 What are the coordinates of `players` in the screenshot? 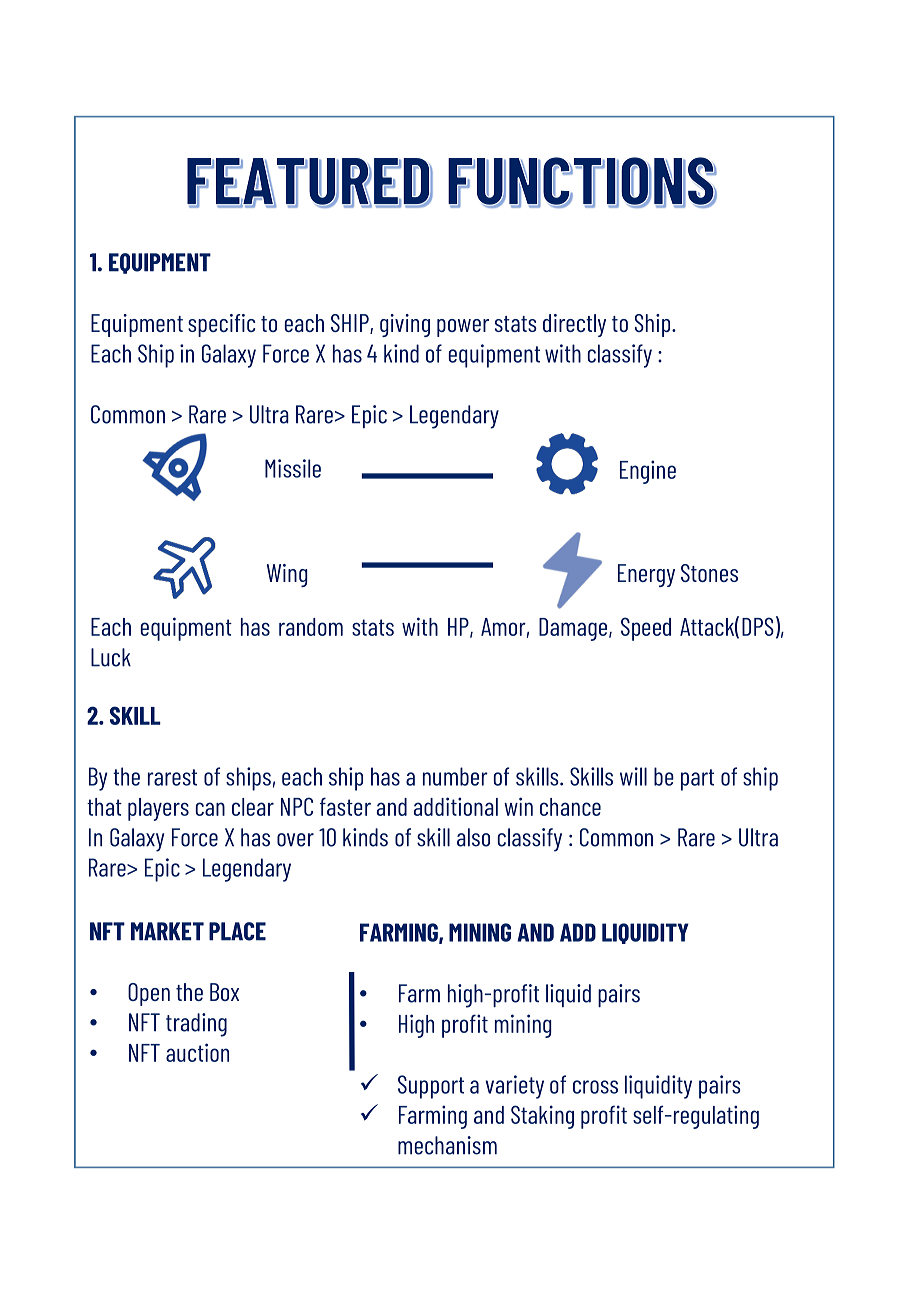 It's located at (158, 809).
